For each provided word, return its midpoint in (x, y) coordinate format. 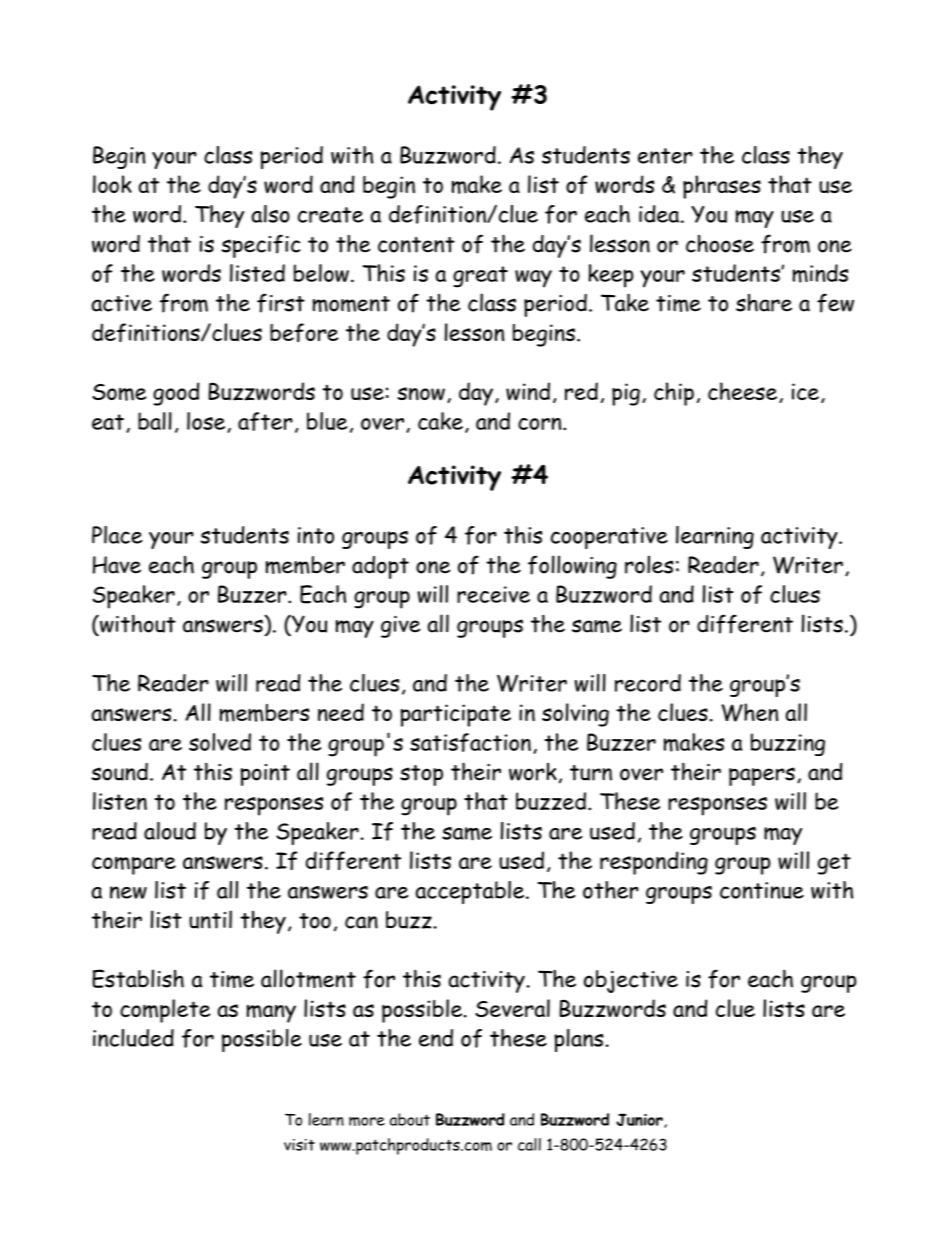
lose (207, 422)
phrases (722, 187)
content (416, 245)
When (749, 712)
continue (762, 890)
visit (299, 1145)
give (401, 627)
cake (440, 421)
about (410, 1119)
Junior (640, 1120)
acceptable (471, 892)
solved (220, 742)
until (210, 919)
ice (805, 391)
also (271, 214)
